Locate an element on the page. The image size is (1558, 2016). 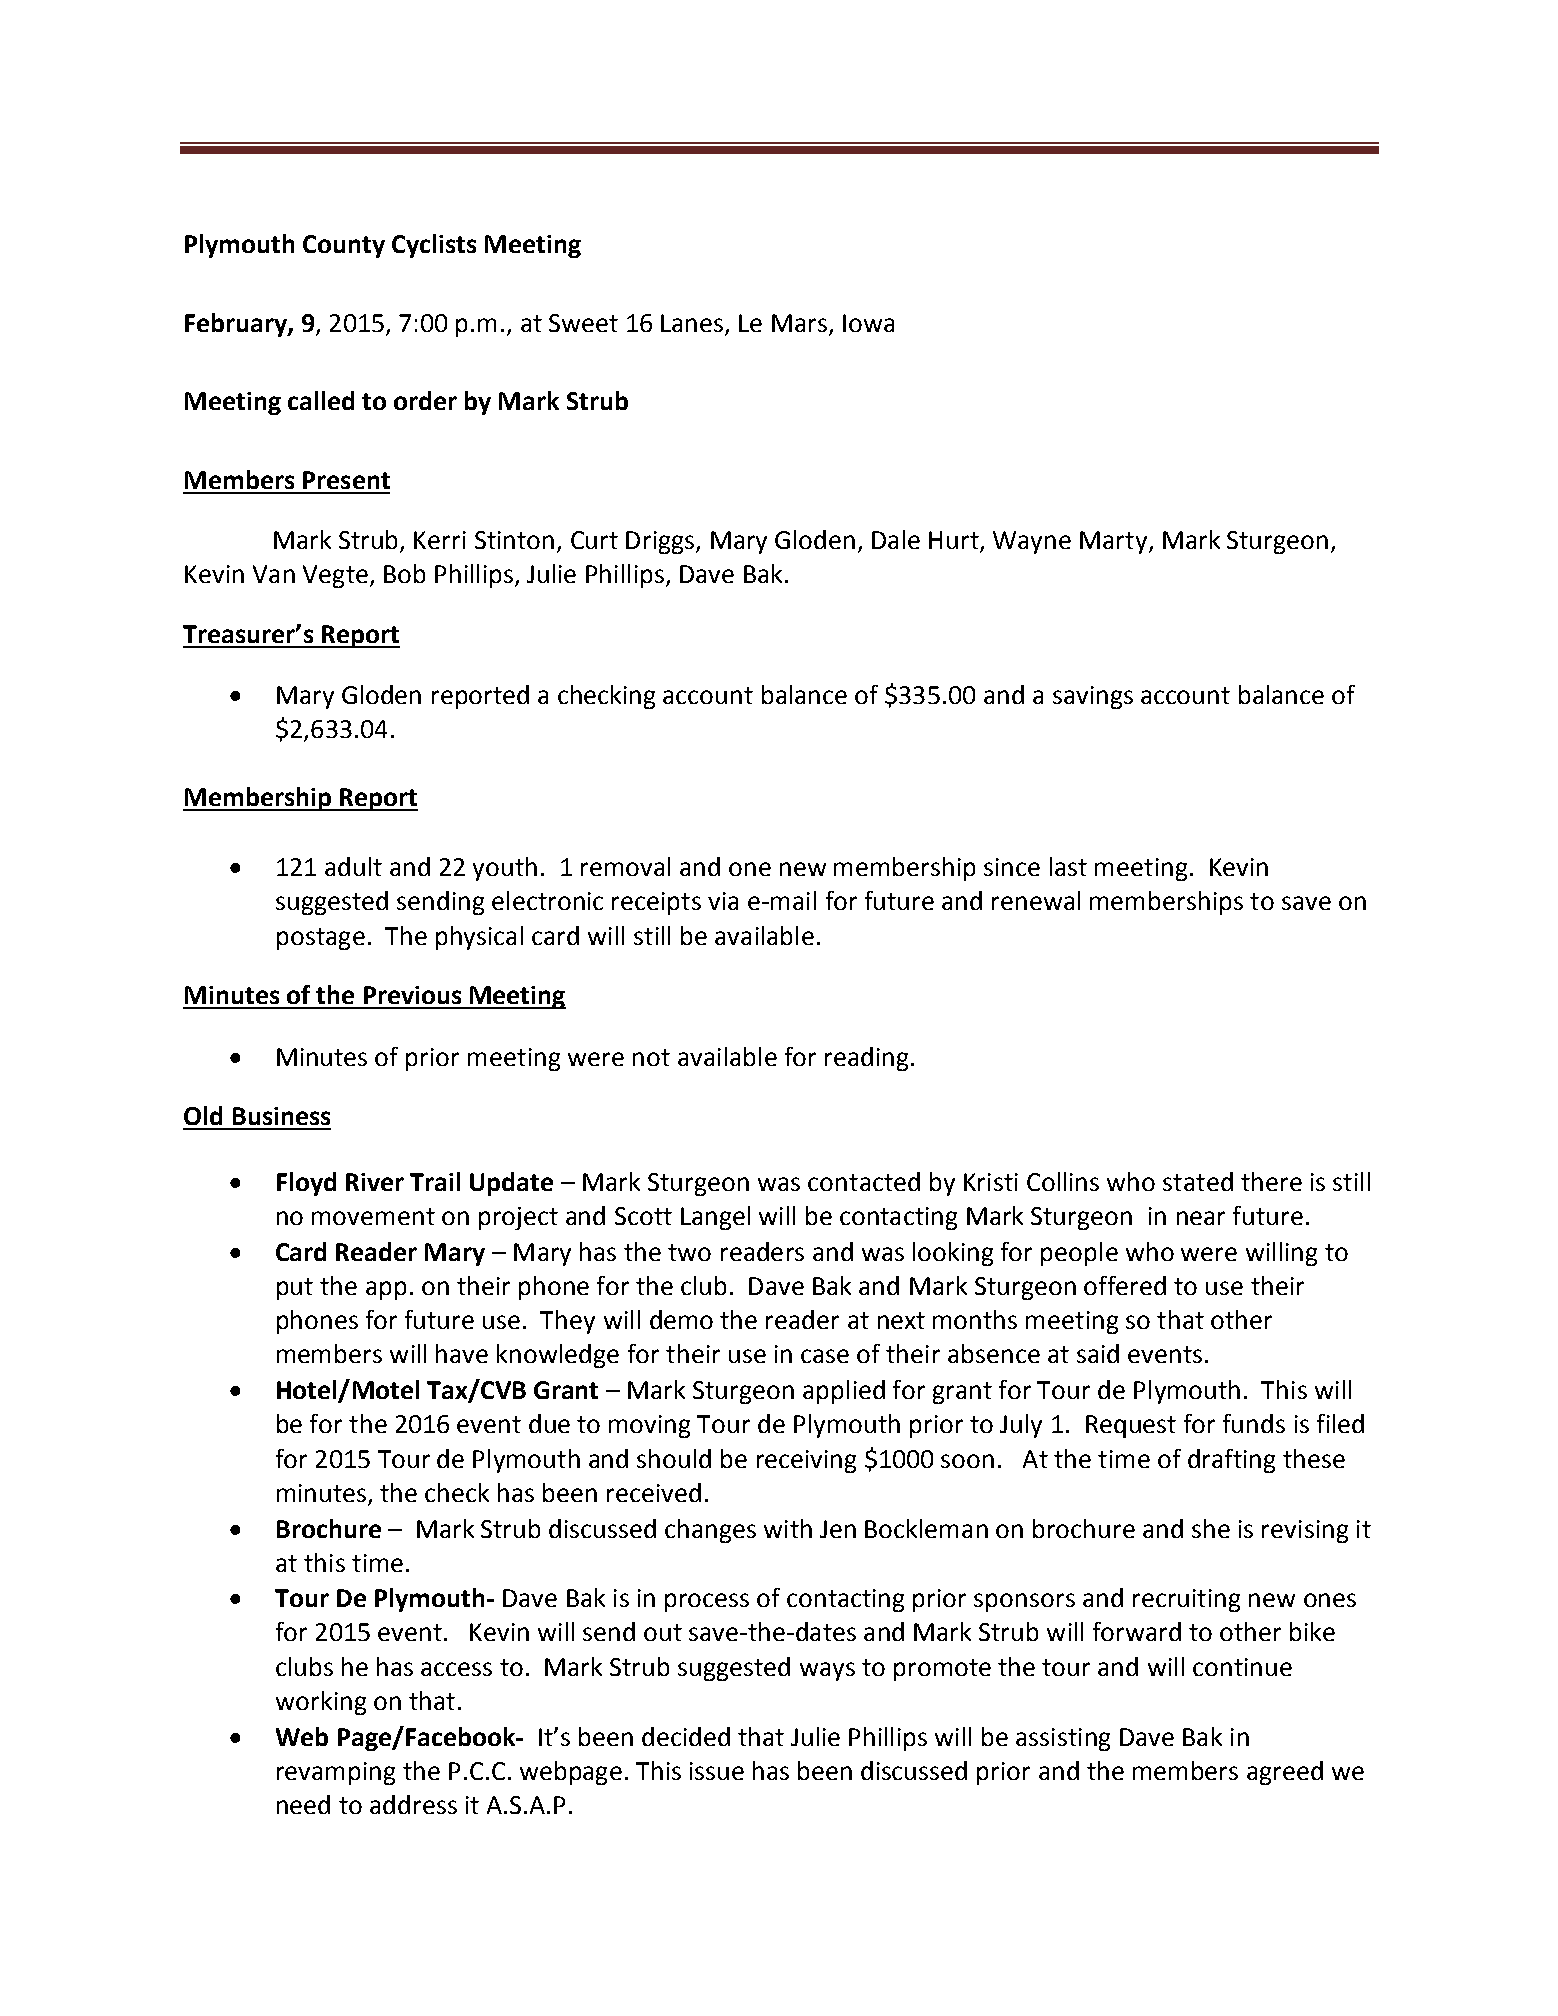
stated is located at coordinates (1198, 1181).
